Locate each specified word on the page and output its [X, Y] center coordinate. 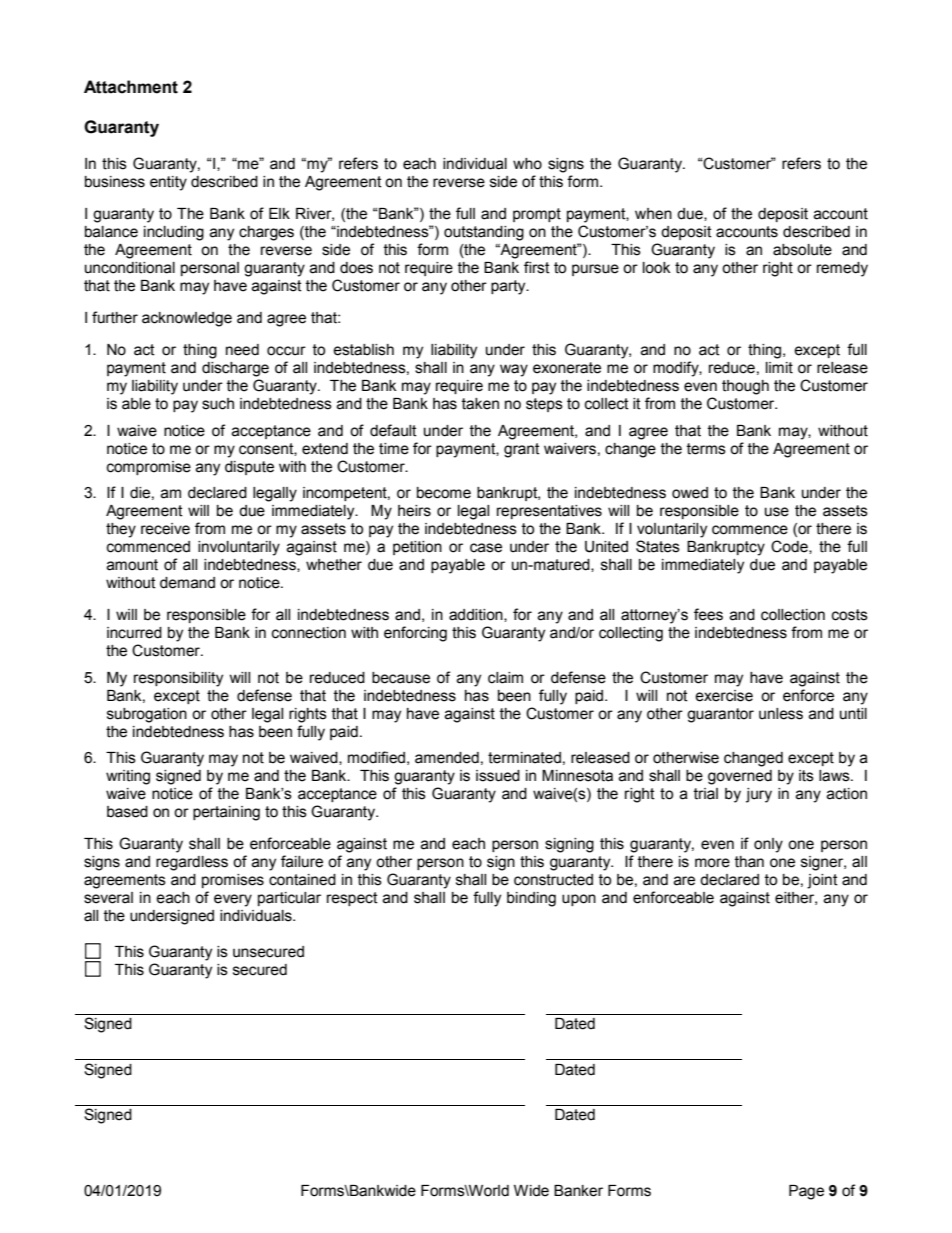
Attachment [131, 87]
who [527, 164]
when [653, 214]
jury [759, 795]
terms [706, 449]
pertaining [226, 813]
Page [806, 1192]
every [233, 900]
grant [522, 450]
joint [822, 881]
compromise [149, 468]
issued [498, 776]
